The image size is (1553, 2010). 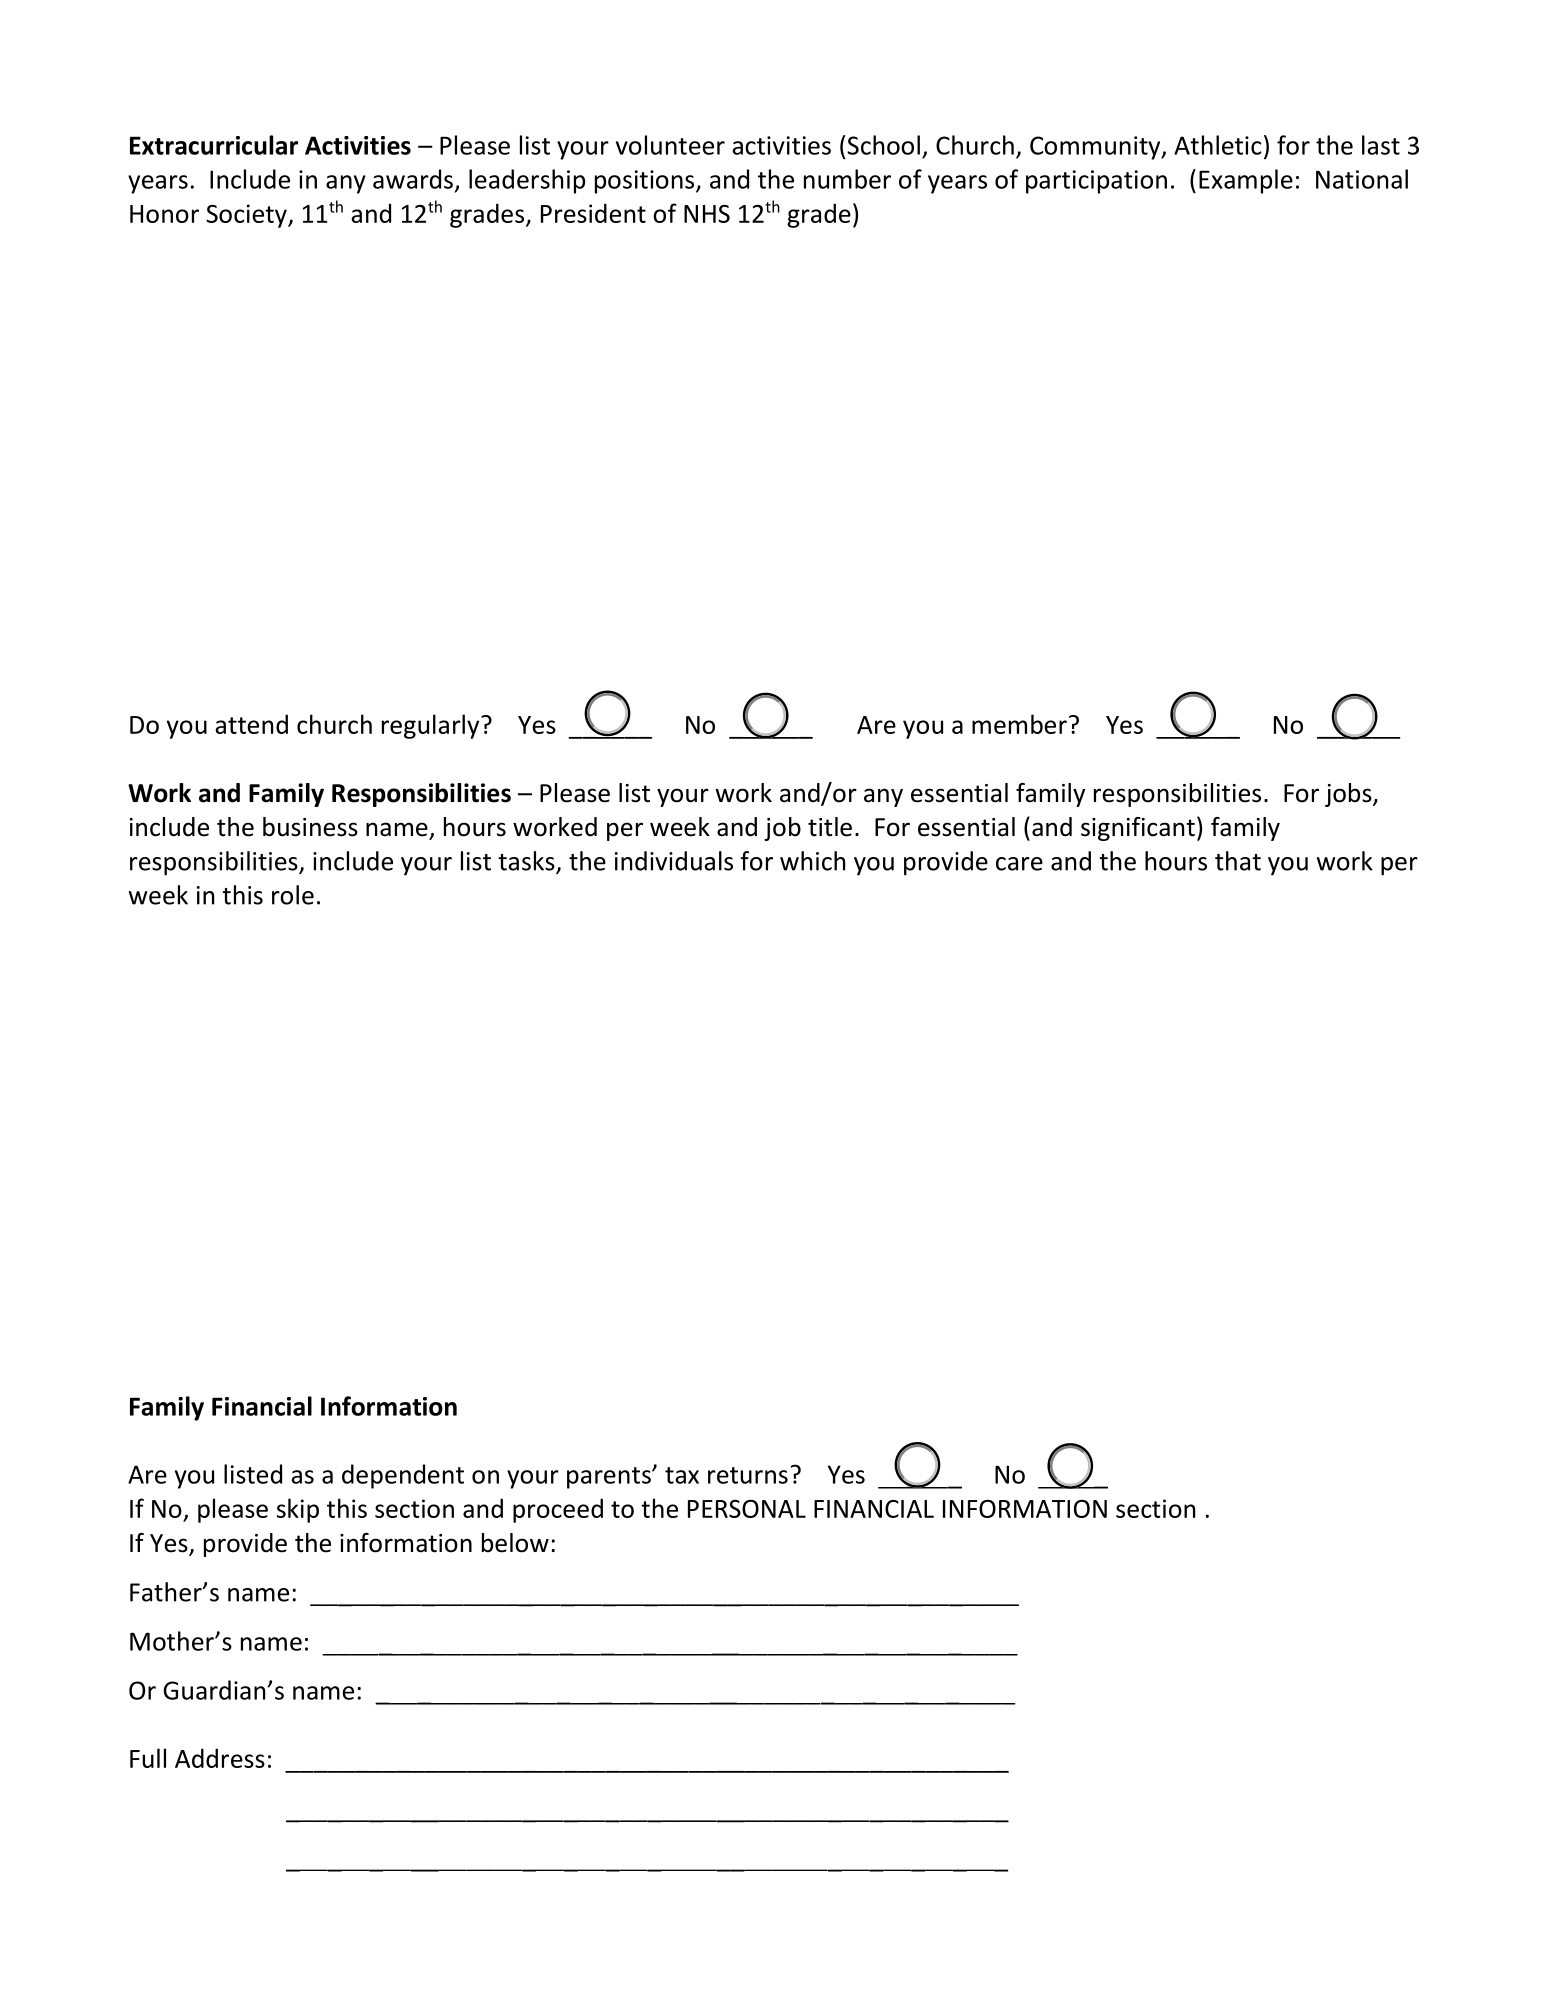 I want to click on role, so click(x=293, y=895).
